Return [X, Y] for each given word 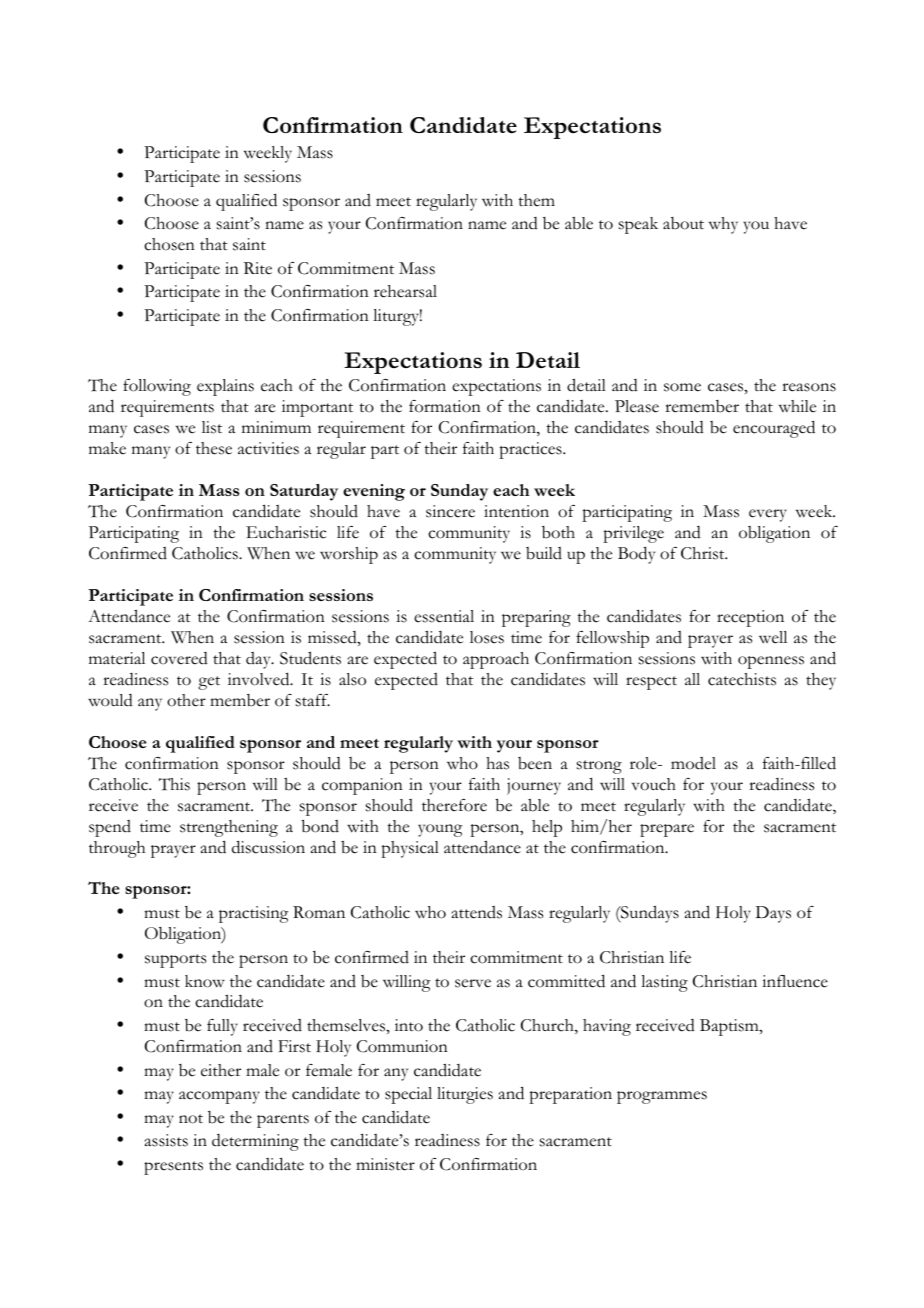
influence [795, 981]
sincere [450, 511]
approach [496, 660]
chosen [169, 244]
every [768, 515]
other [186, 700]
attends [477, 912]
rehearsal [405, 291]
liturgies [465, 1095]
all [692, 679]
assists [166, 1140]
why [723, 225]
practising [253, 914]
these [214, 448]
